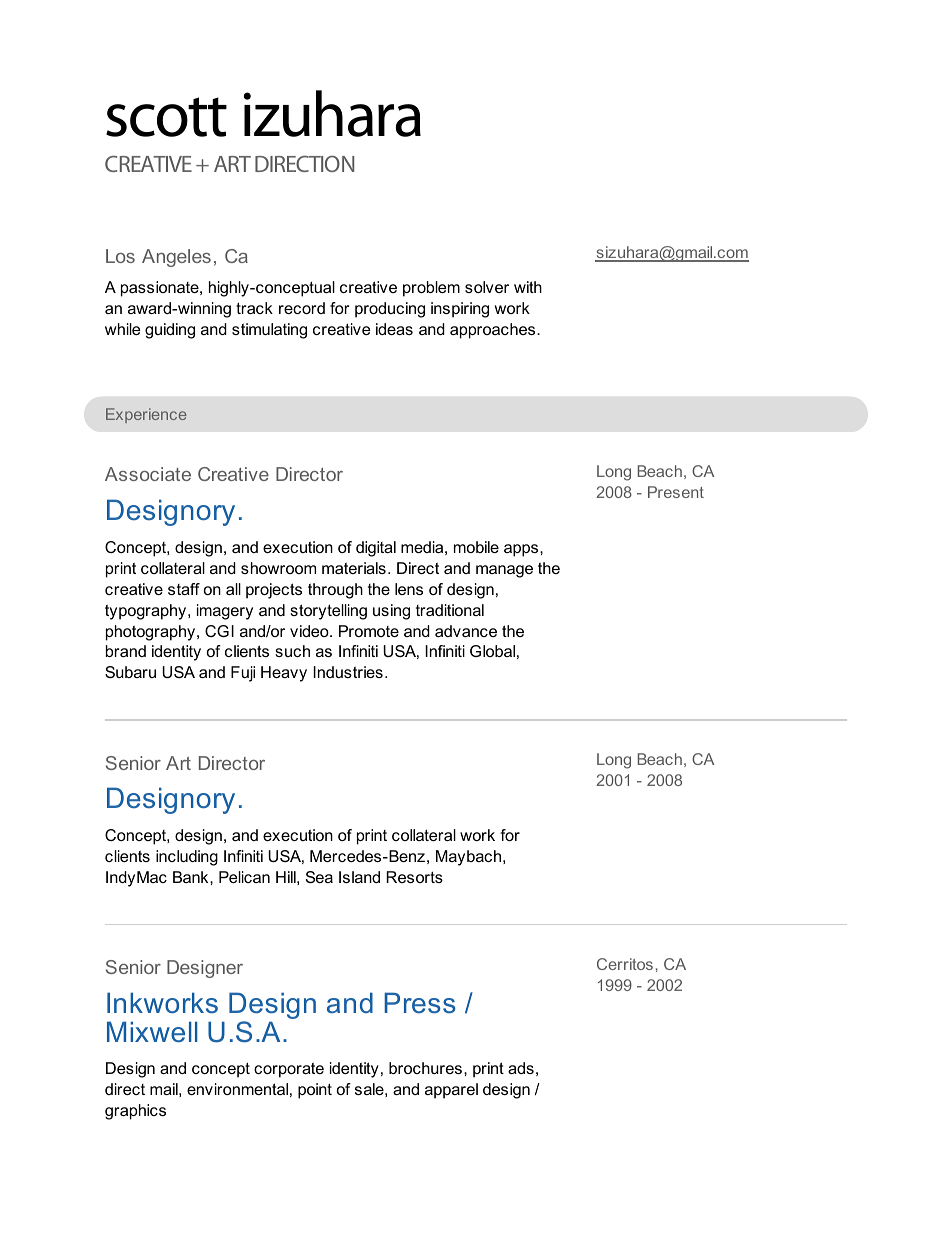 Image resolution: width=952 pixels, height=1233 pixels. I want to click on apparel, so click(451, 1091).
